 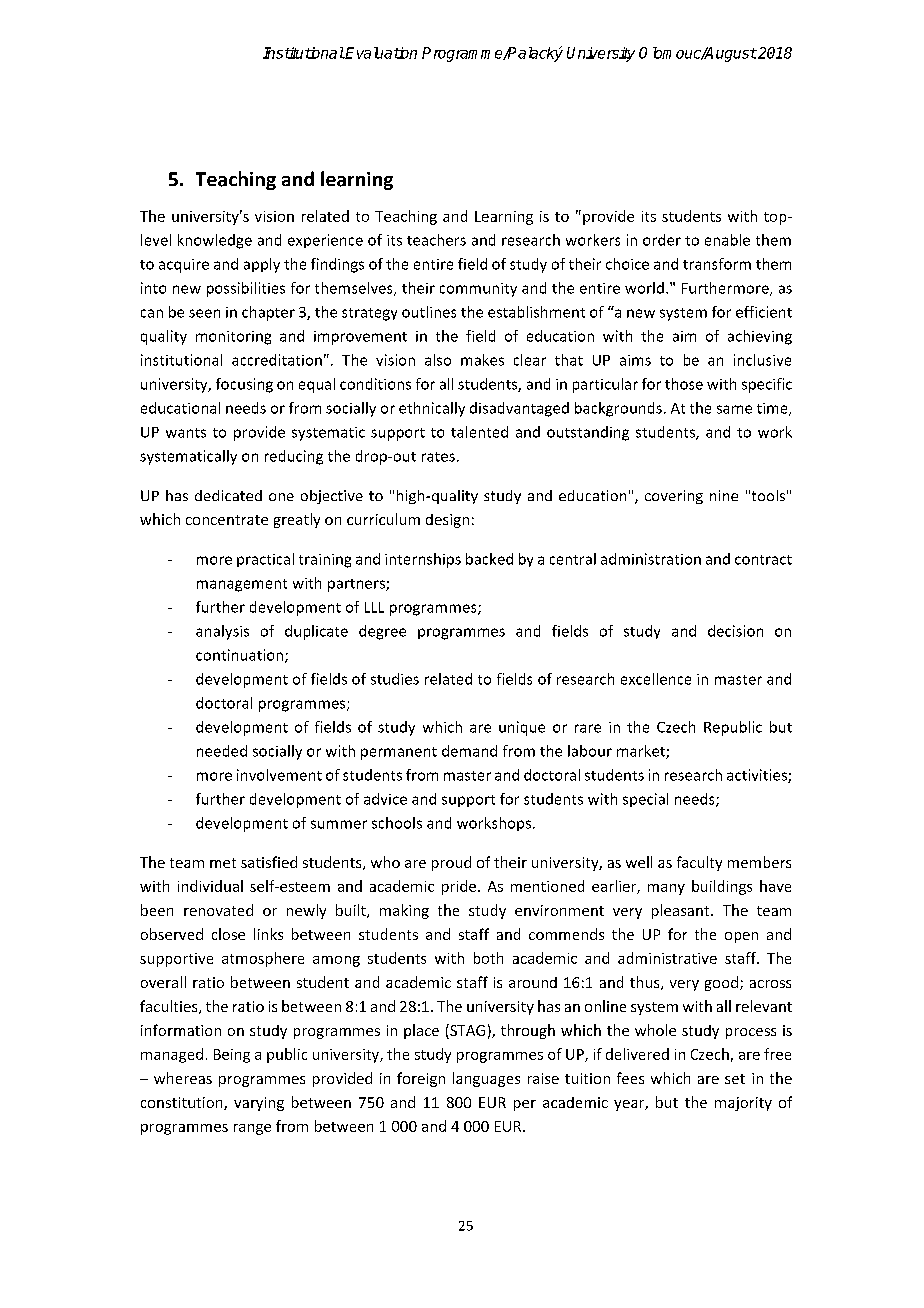 What do you see at coordinates (489, 559) in the image?
I see `backed` at bounding box center [489, 559].
